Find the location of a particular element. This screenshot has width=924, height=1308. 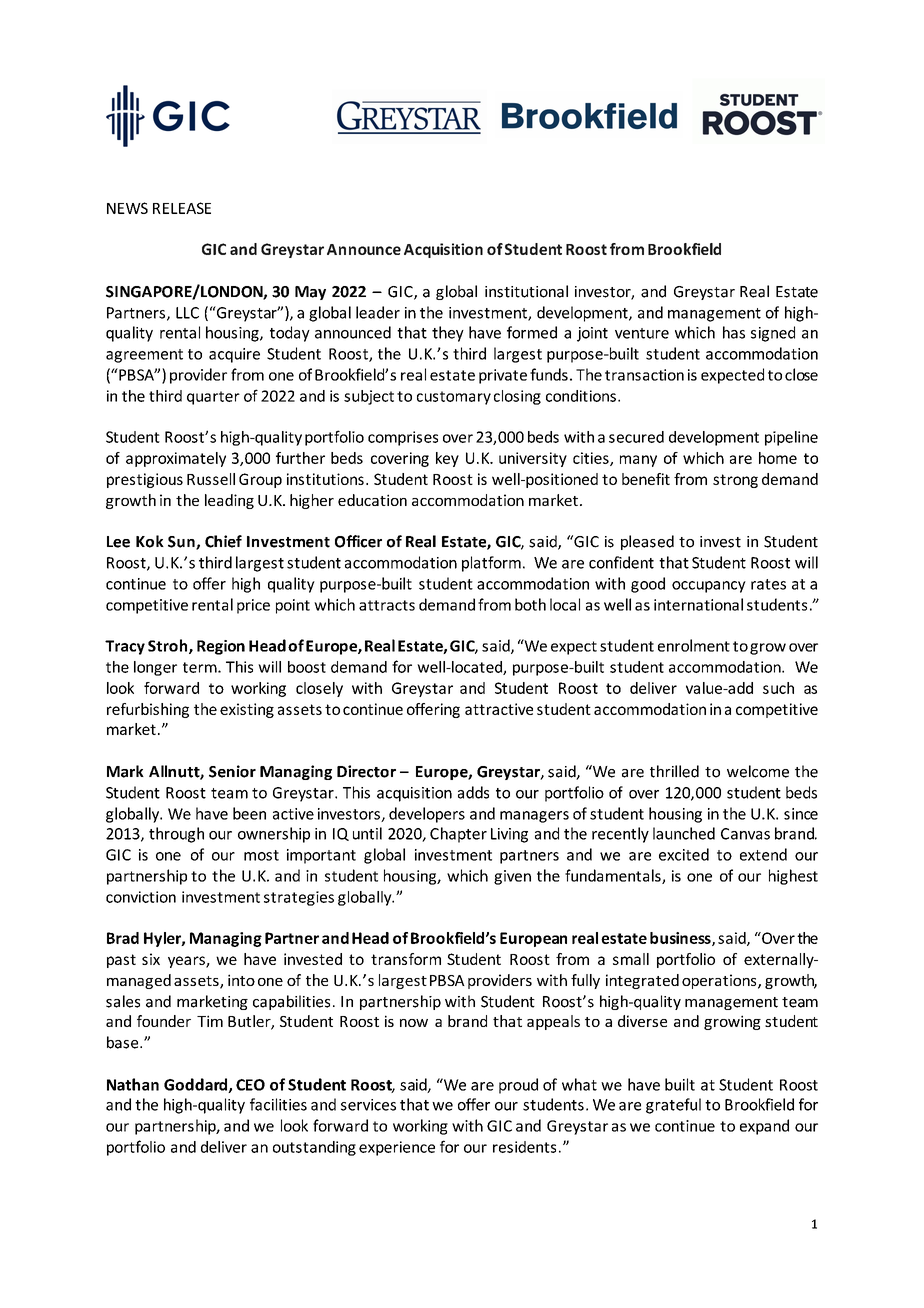

RELEASE is located at coordinates (182, 208).
